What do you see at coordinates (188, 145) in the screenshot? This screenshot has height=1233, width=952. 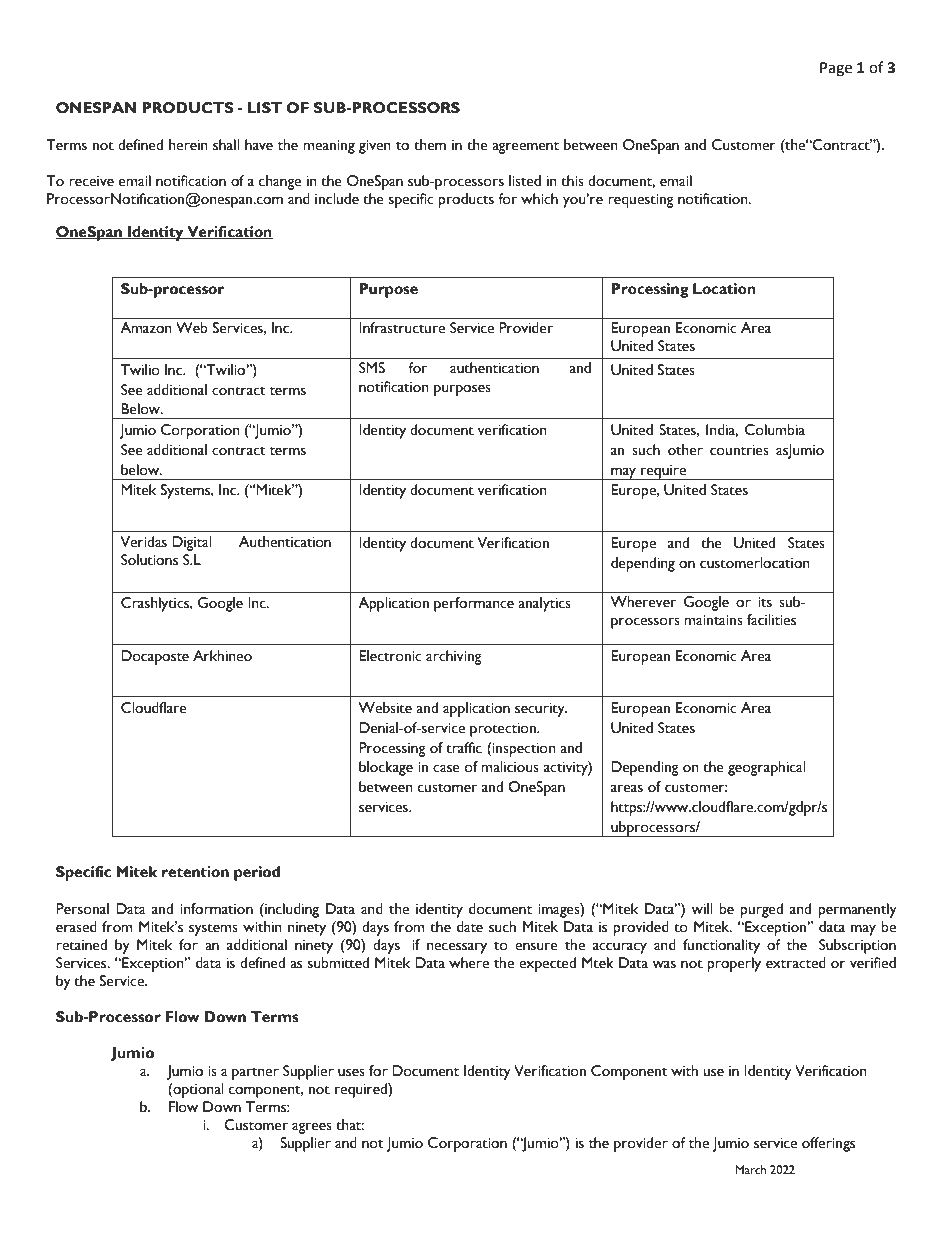 I see `herein` at bounding box center [188, 145].
